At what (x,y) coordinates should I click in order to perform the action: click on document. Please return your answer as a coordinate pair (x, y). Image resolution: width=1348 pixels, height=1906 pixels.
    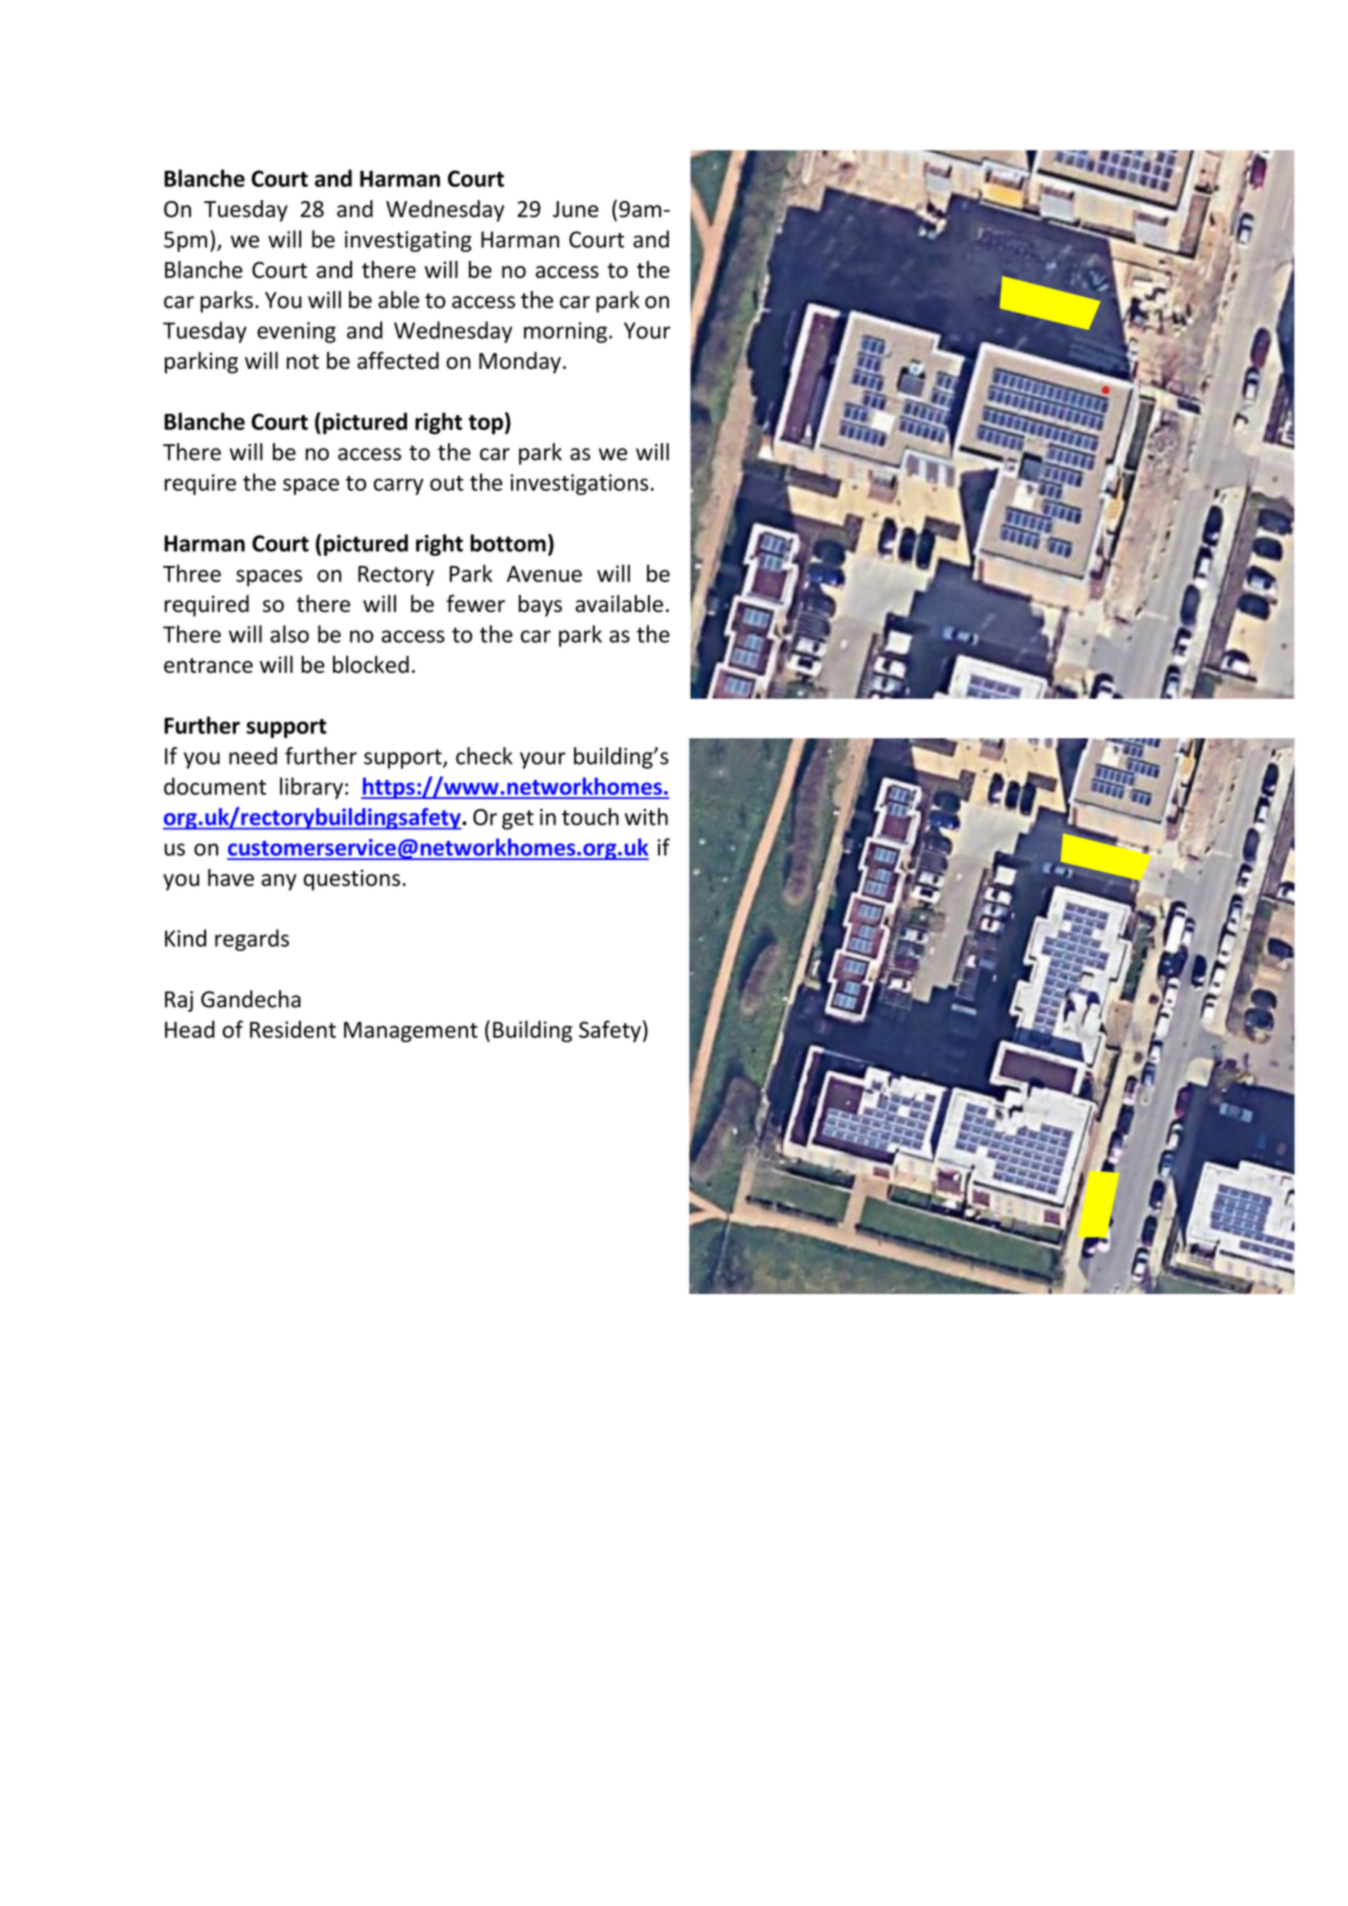
    Looking at the image, I should click on (215, 786).
